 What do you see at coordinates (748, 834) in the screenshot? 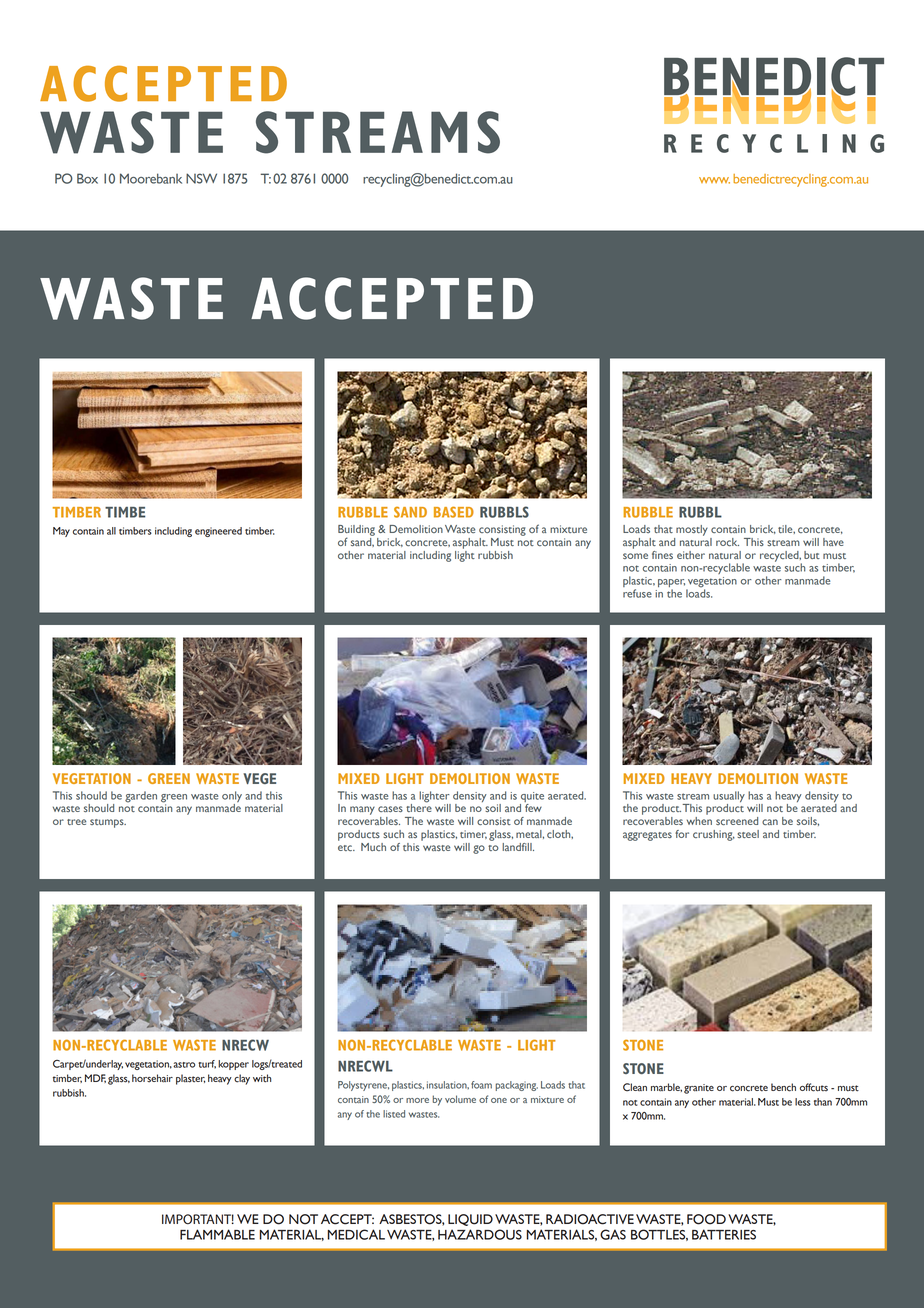
I see `steel` at bounding box center [748, 834].
